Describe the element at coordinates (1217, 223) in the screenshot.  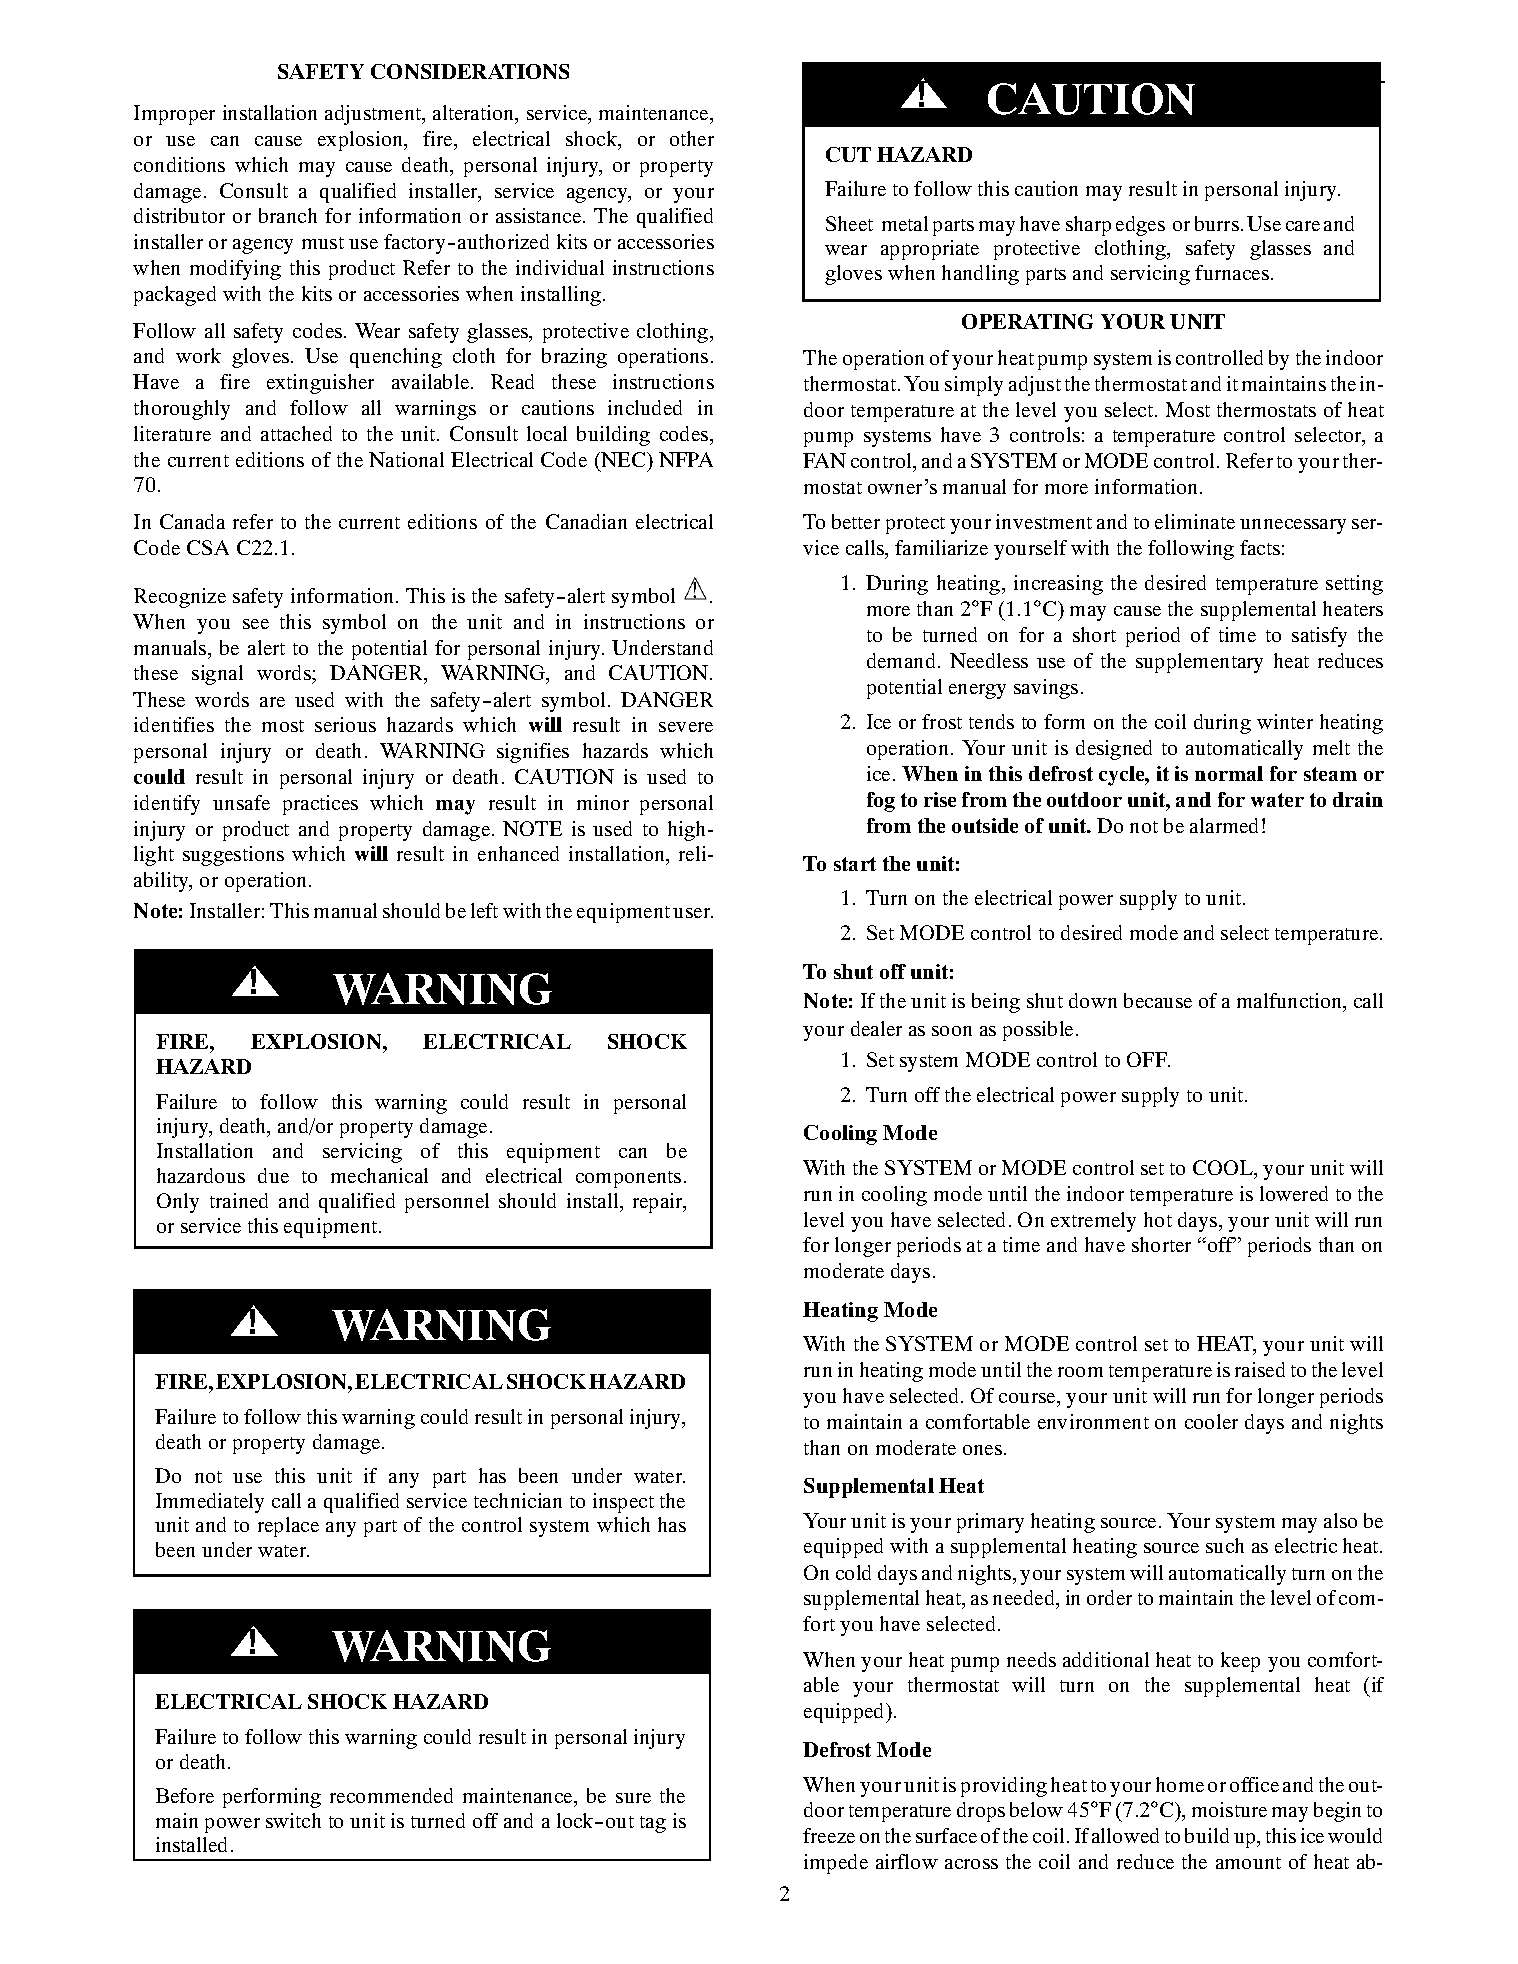
I see `burrs` at that location.
